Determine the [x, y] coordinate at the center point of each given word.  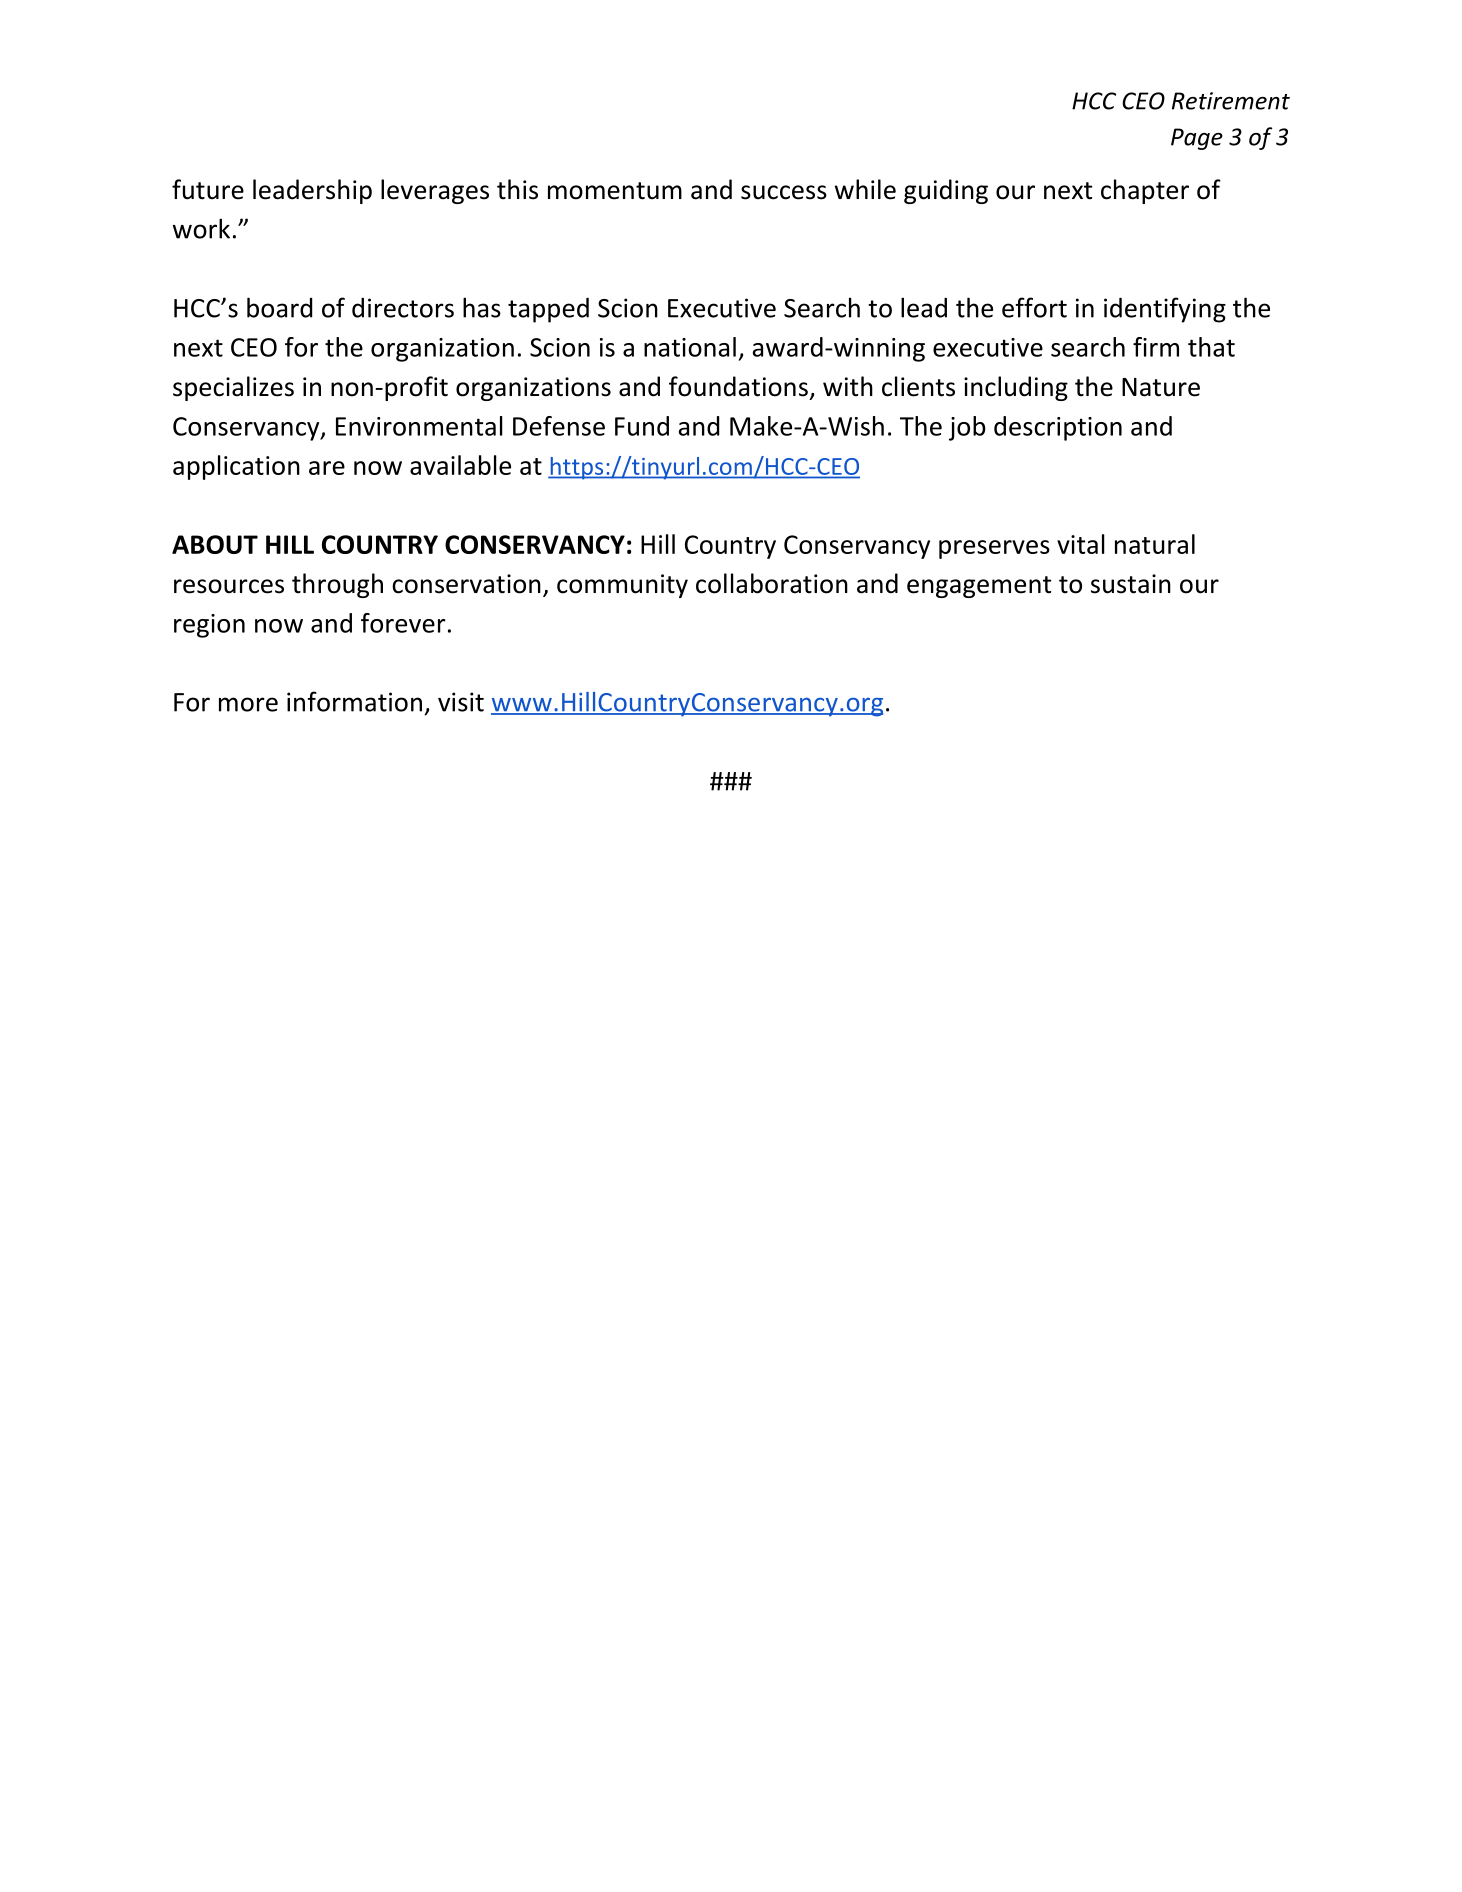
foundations [738, 386]
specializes [233, 388]
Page [1197, 139]
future [208, 189]
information [354, 701]
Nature [1161, 387]
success [784, 192]
